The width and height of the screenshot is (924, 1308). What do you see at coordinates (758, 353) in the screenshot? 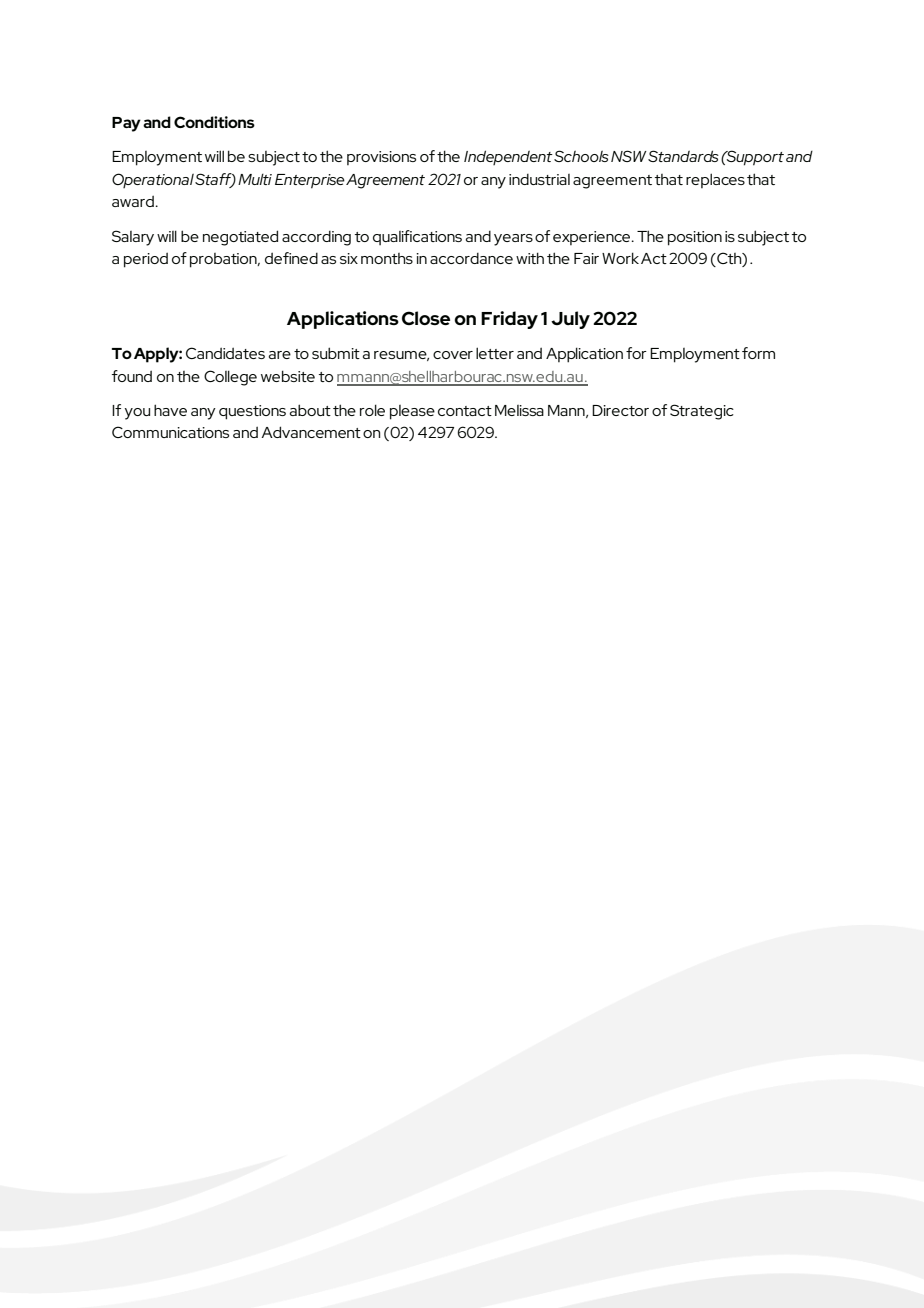
I see `form` at bounding box center [758, 353].
